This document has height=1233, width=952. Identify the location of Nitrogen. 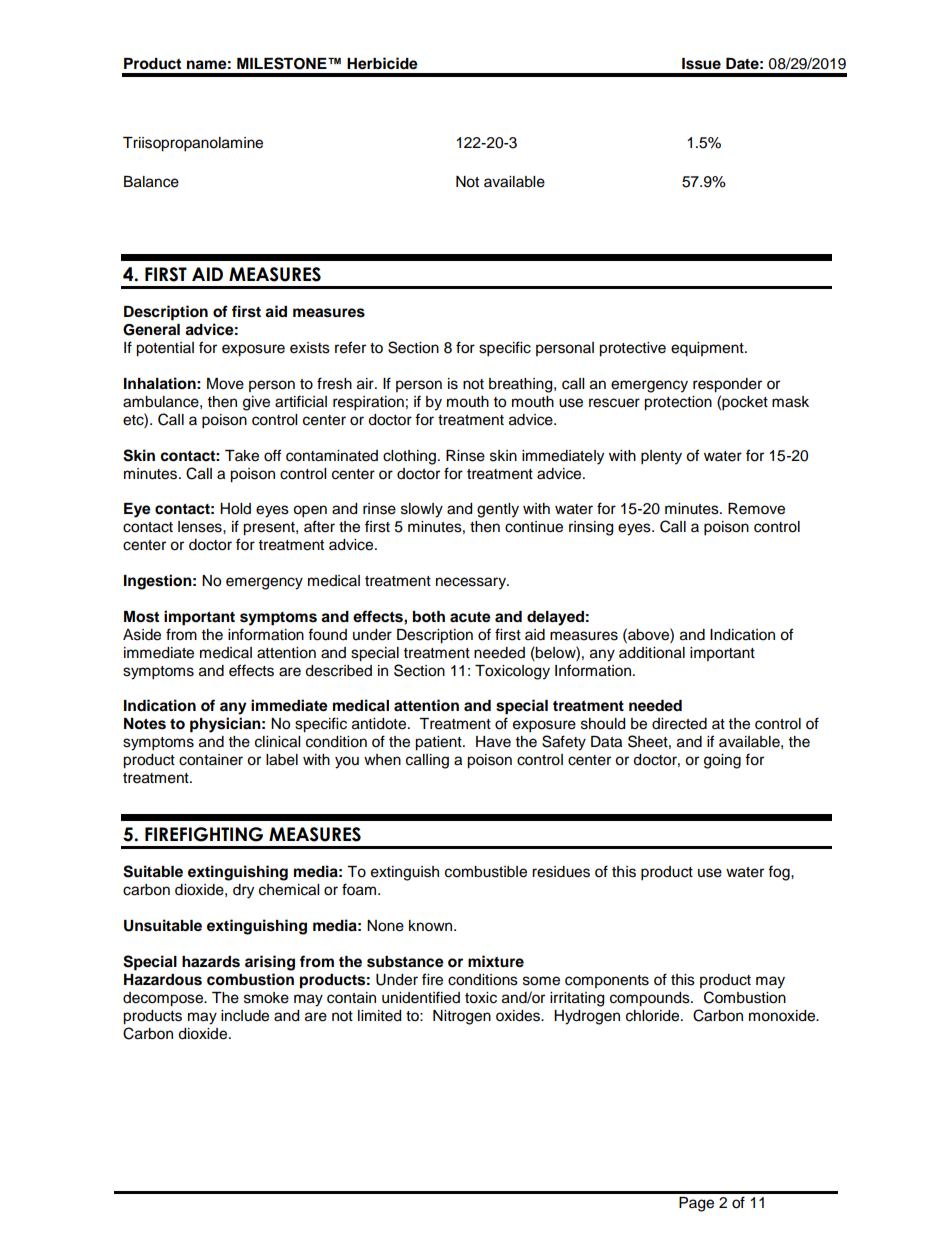
(462, 1017).
